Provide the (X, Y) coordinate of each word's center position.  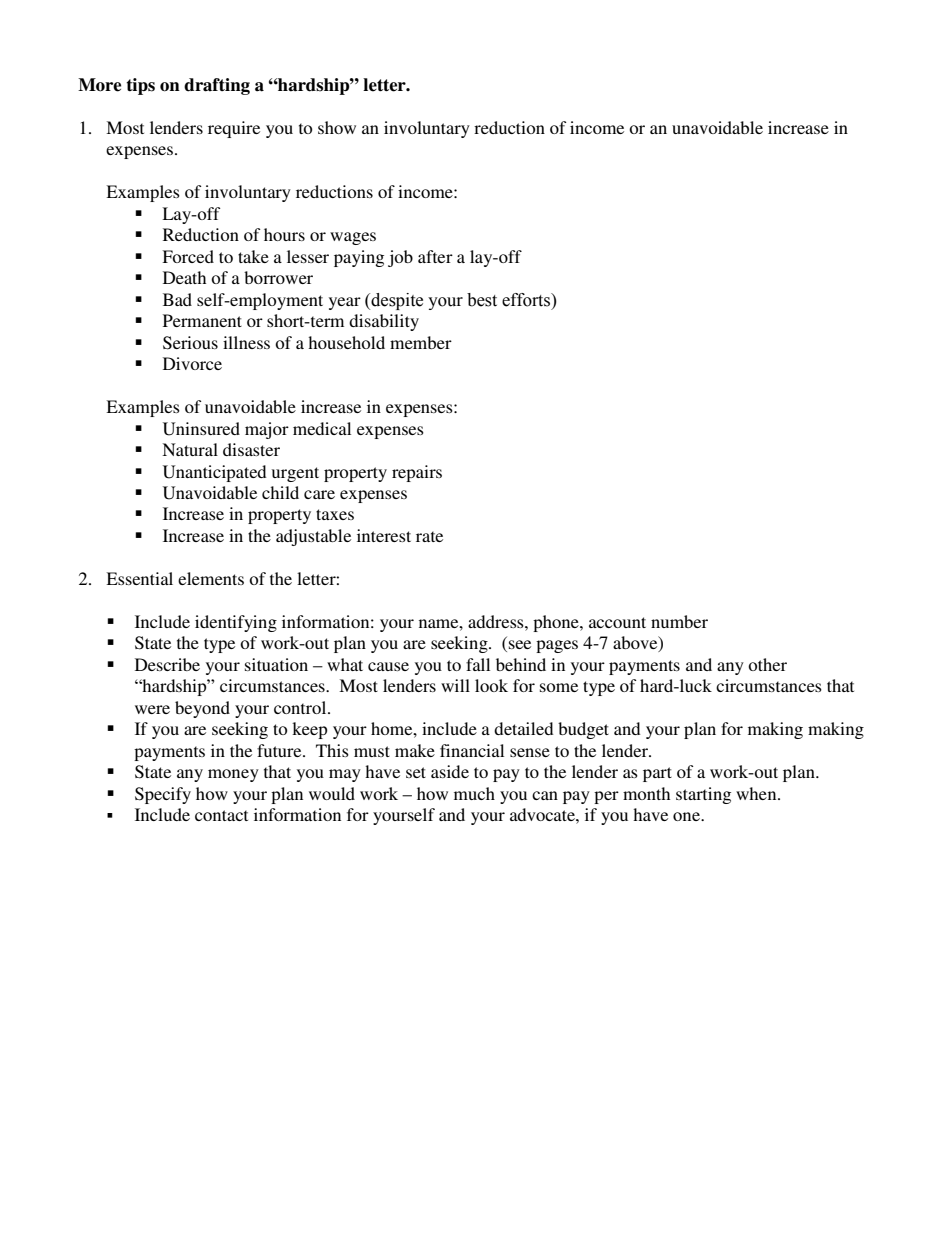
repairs (417, 473)
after (435, 256)
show (337, 127)
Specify (163, 795)
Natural (190, 449)
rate (429, 536)
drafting (217, 86)
